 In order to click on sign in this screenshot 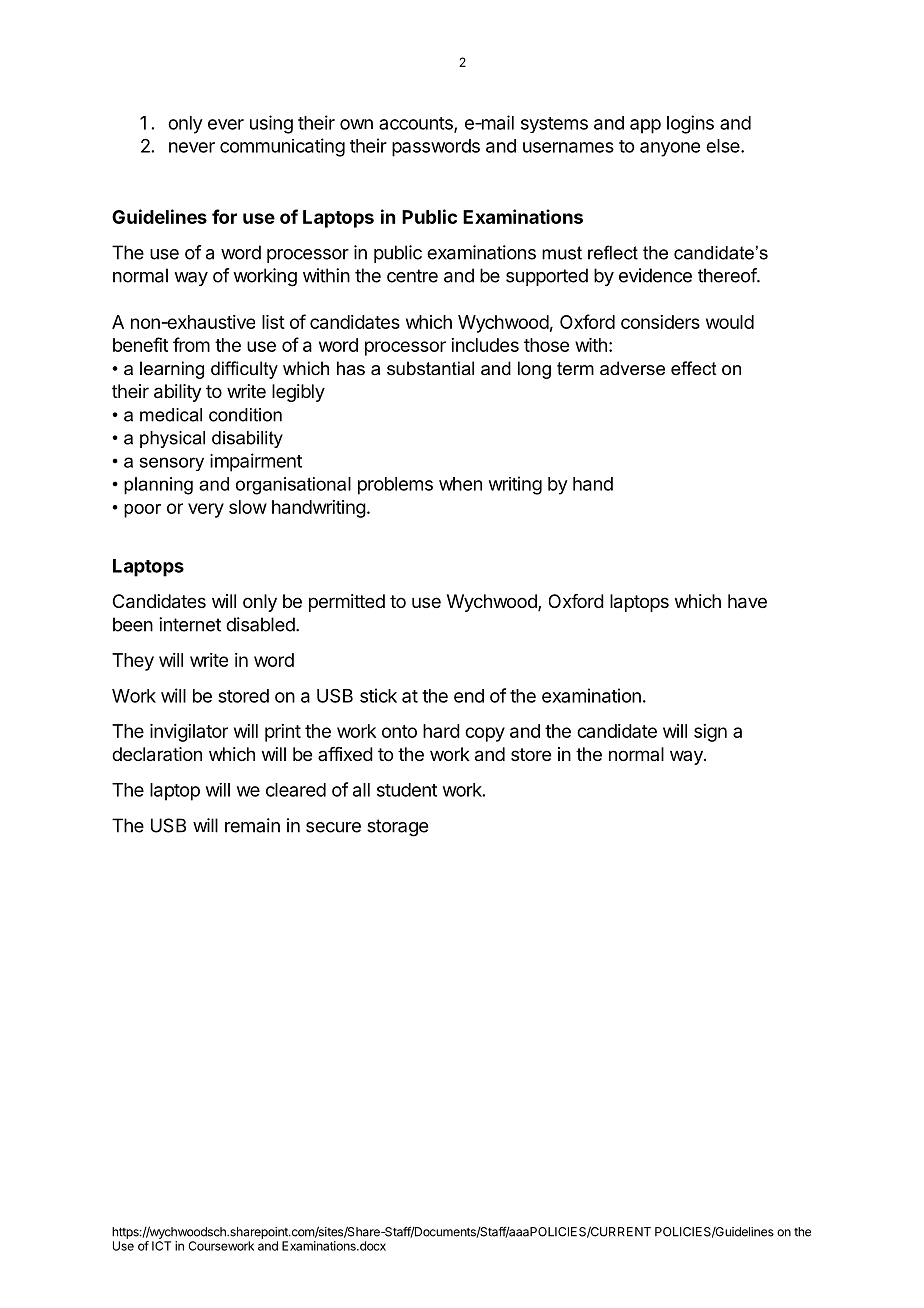, I will do `click(710, 733)`.
